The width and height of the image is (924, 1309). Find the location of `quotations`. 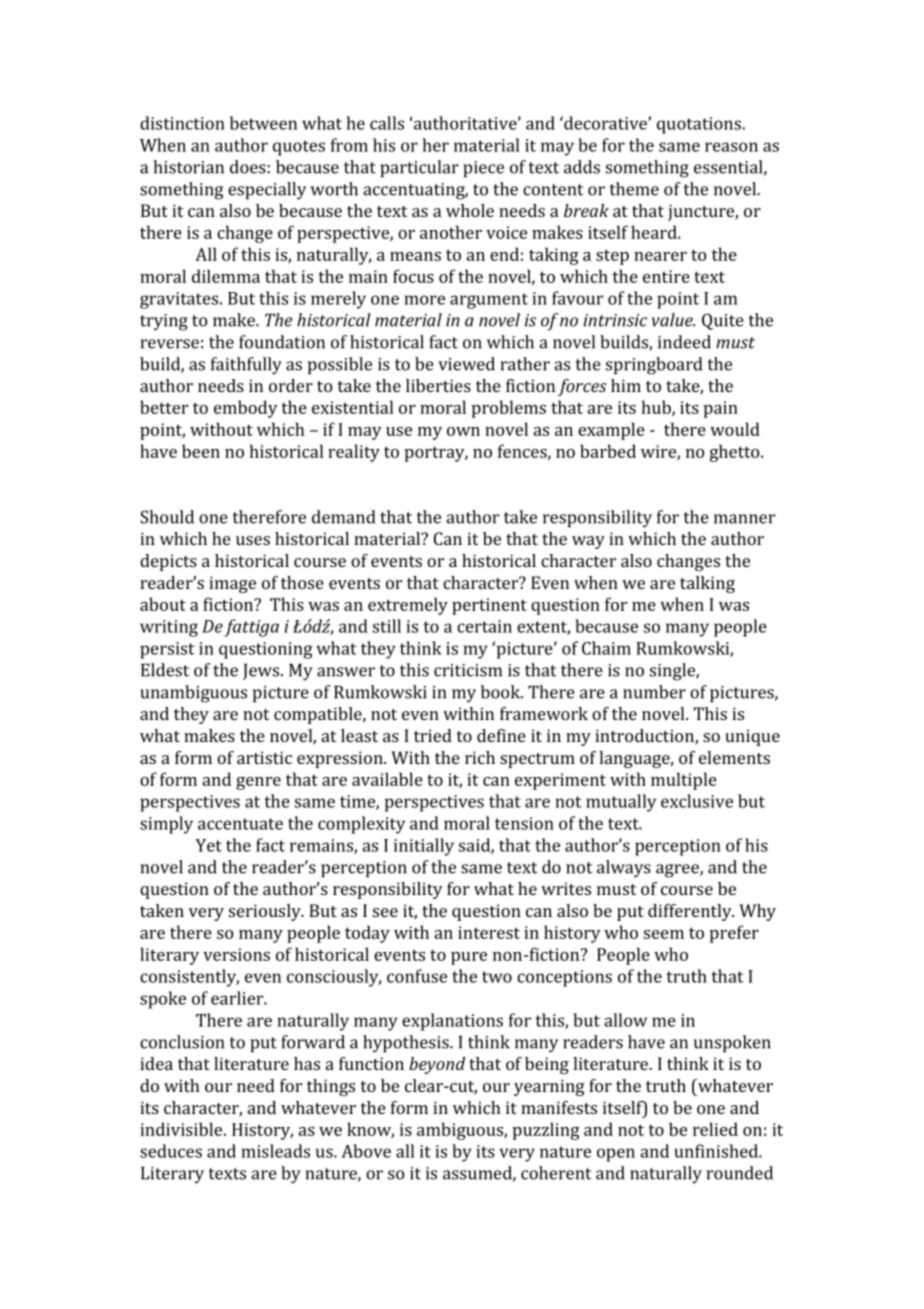

quotations is located at coordinates (700, 125).
